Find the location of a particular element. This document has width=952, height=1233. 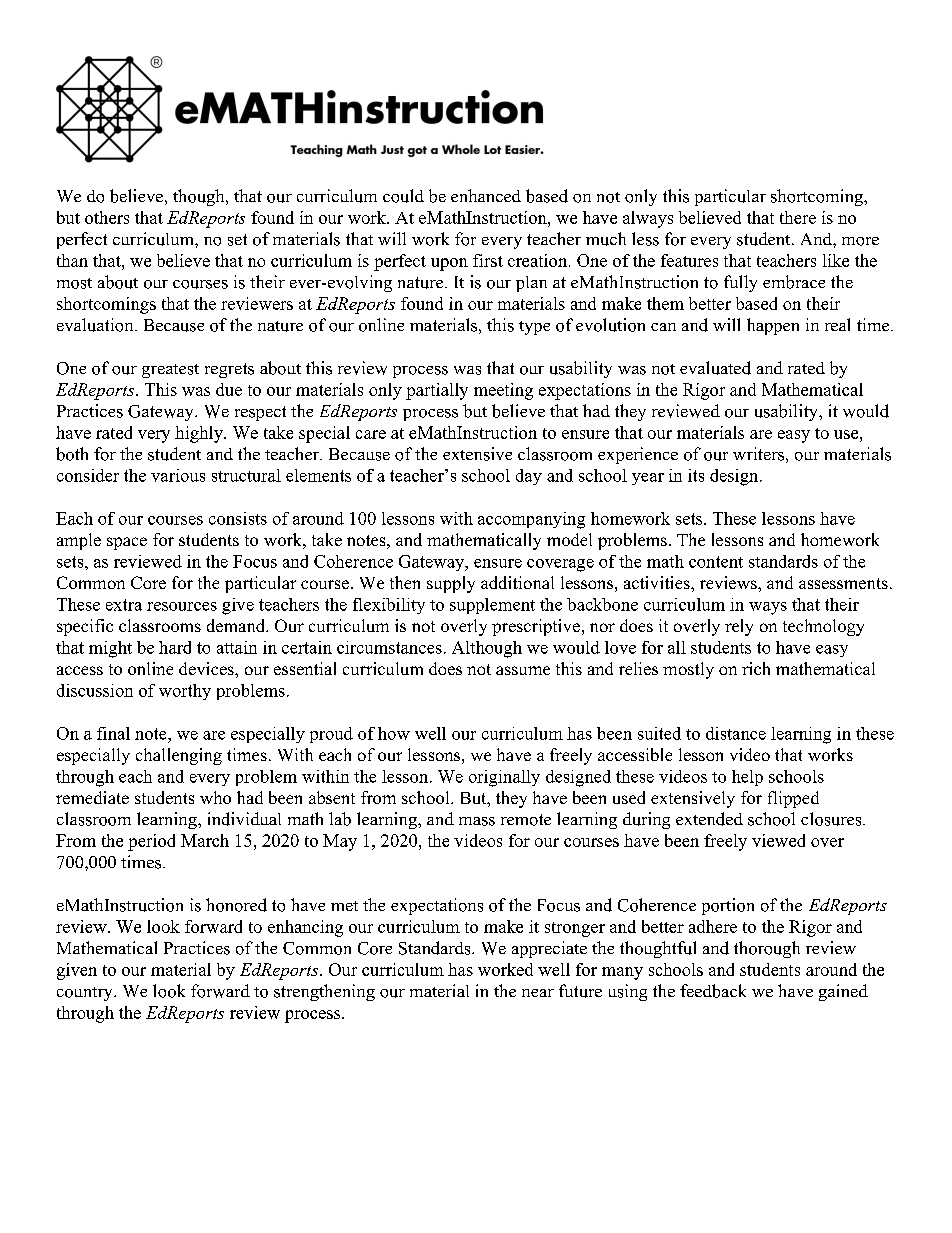

its is located at coordinates (696, 475).
